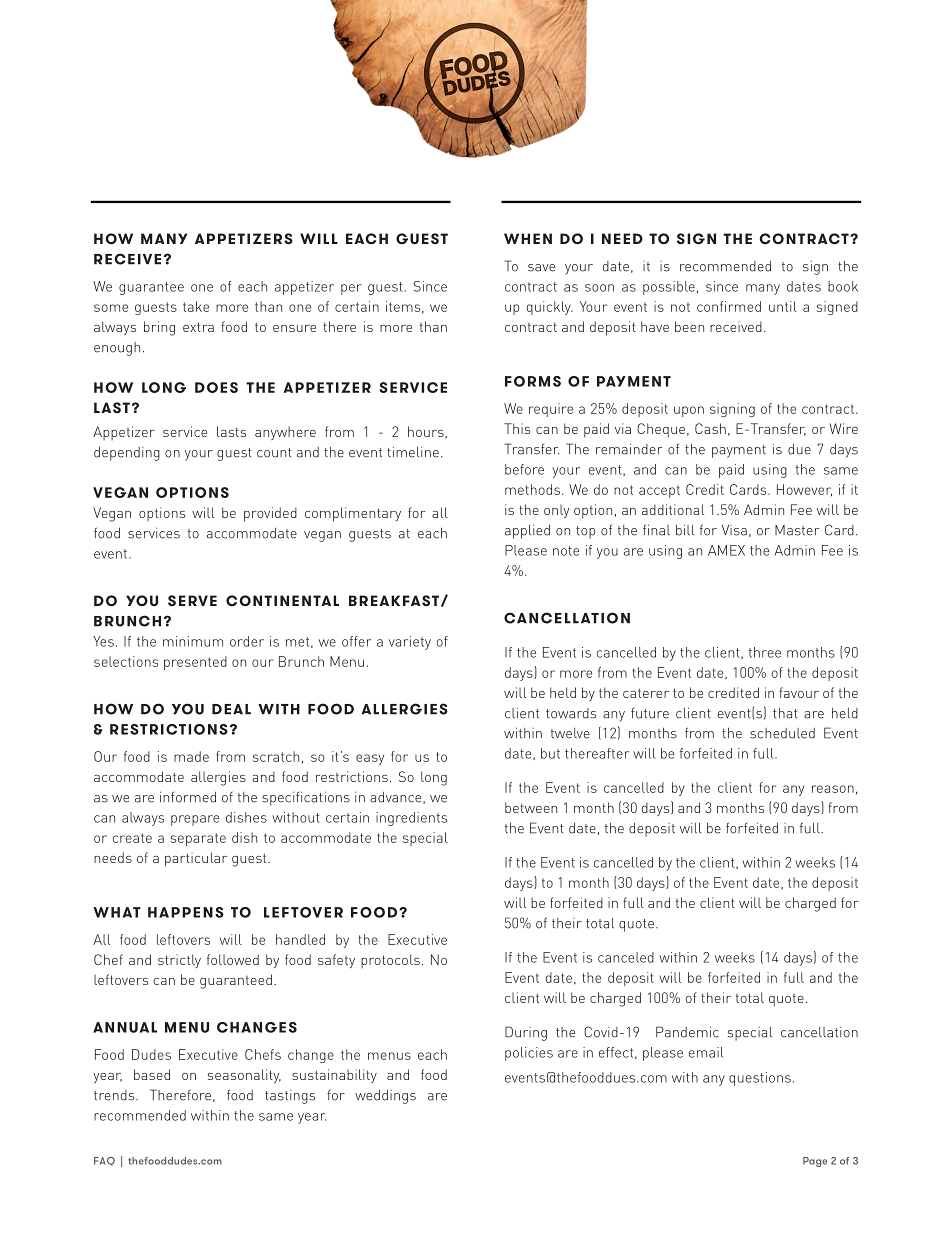 Image resolution: width=952 pixels, height=1233 pixels. What do you see at coordinates (550, 308) in the image?
I see `quickly` at bounding box center [550, 308].
